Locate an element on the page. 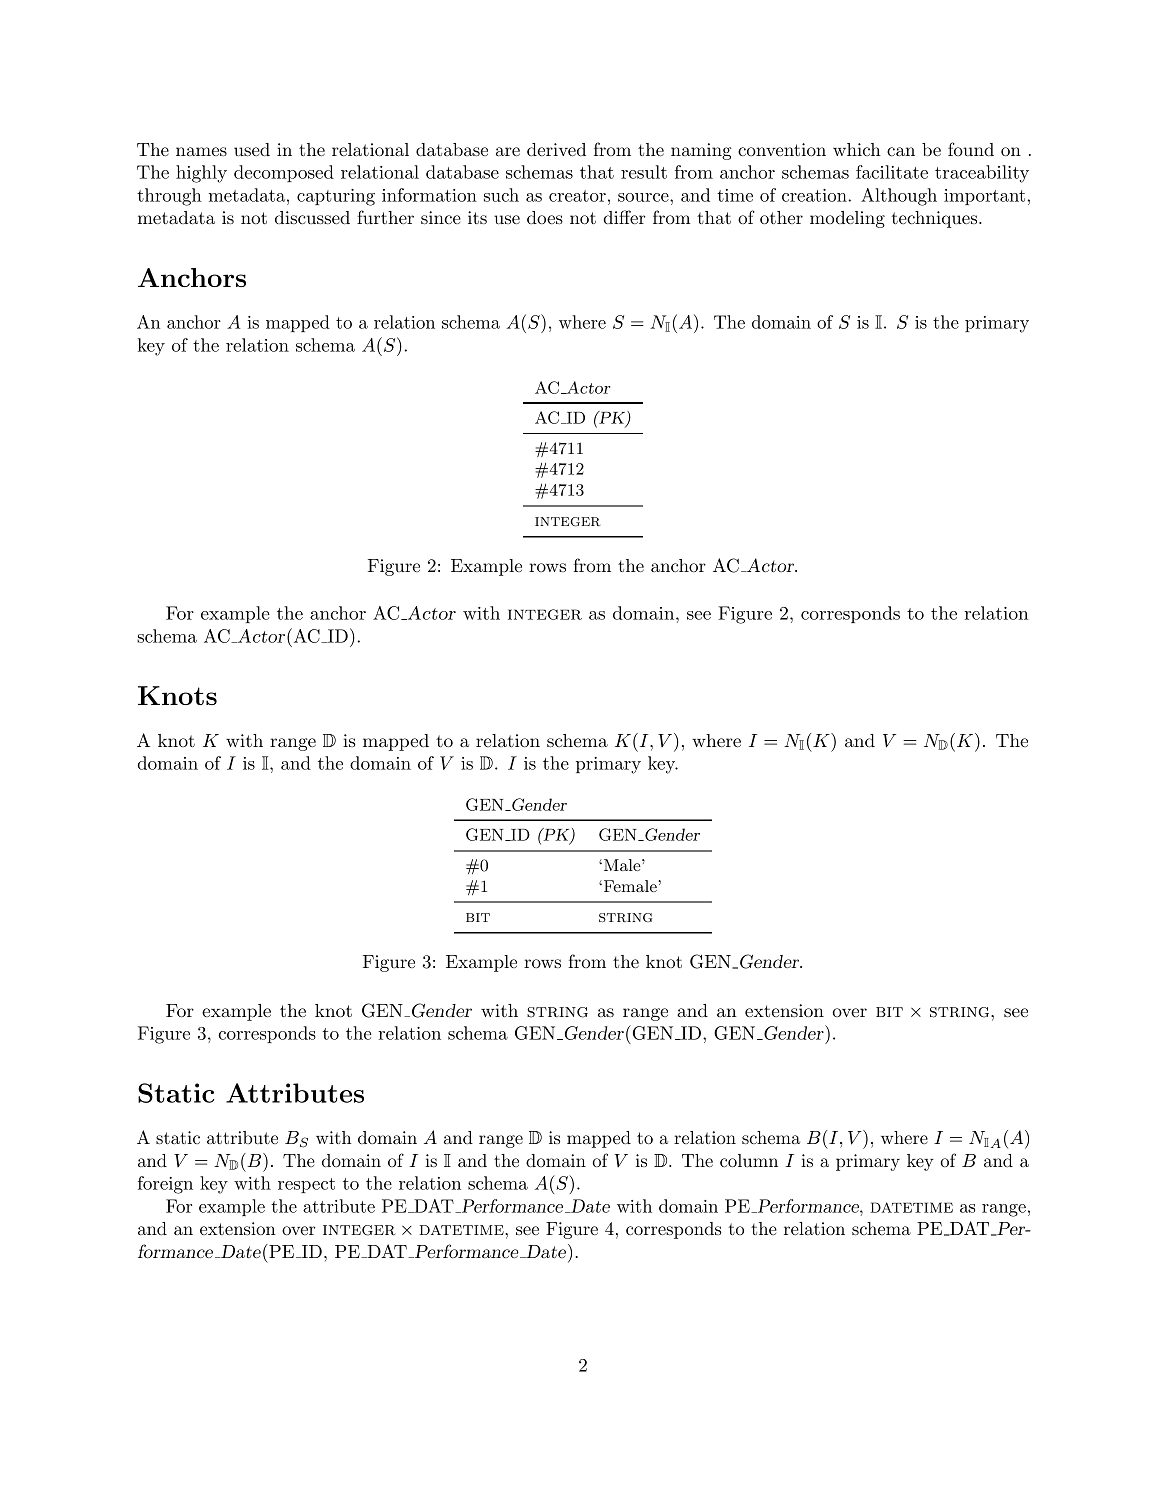 The width and height of the page is (1166, 1509). discussed is located at coordinates (312, 217).
